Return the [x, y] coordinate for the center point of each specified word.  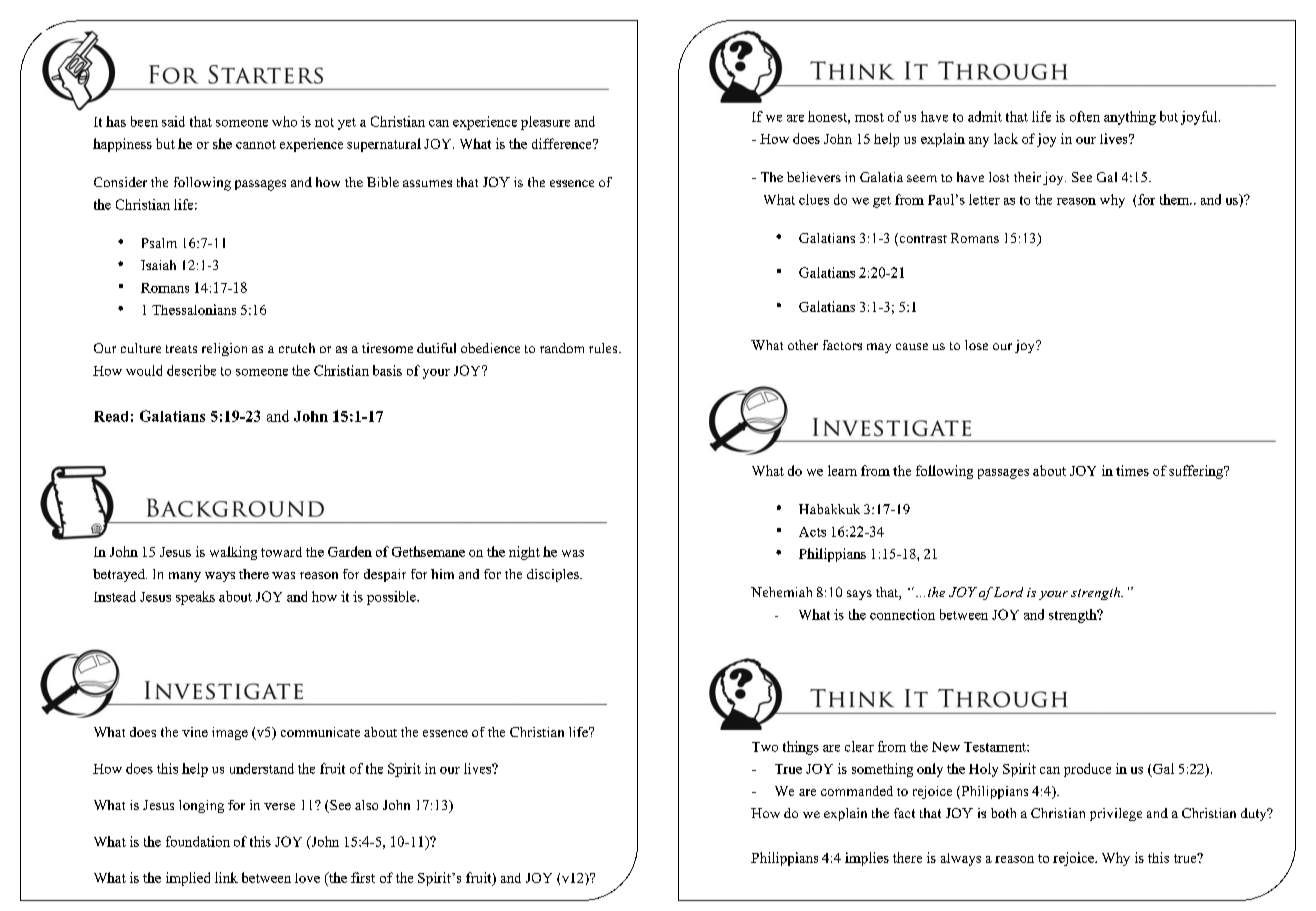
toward [281, 552]
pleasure [545, 123]
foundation [198, 841]
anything [1130, 118]
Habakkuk [829, 509]
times [1132, 470]
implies [867, 859]
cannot [256, 144]
